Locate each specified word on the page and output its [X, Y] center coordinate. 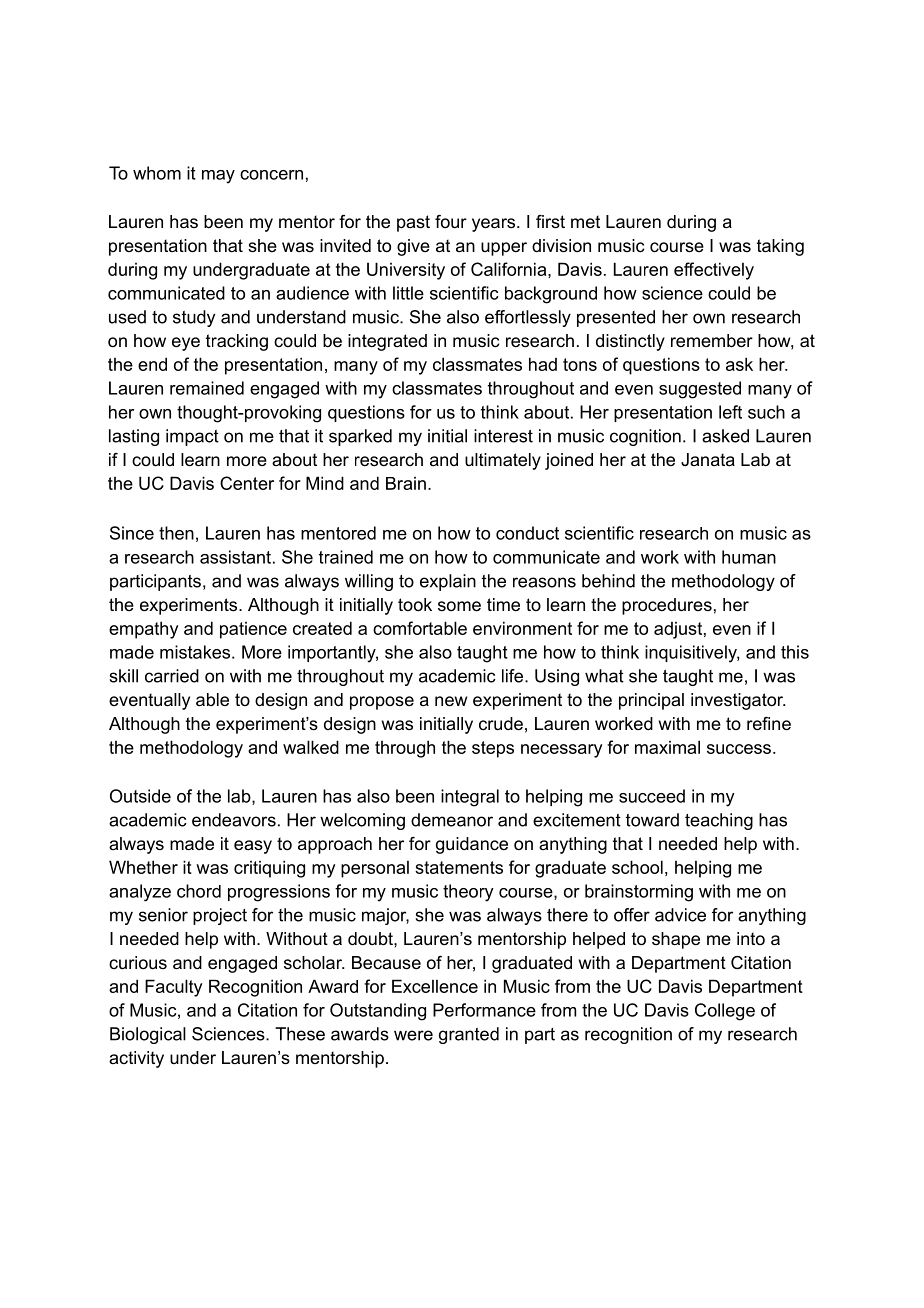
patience [253, 630]
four [451, 222]
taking [780, 247]
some [459, 606]
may [218, 177]
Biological [148, 1035]
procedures [667, 606]
